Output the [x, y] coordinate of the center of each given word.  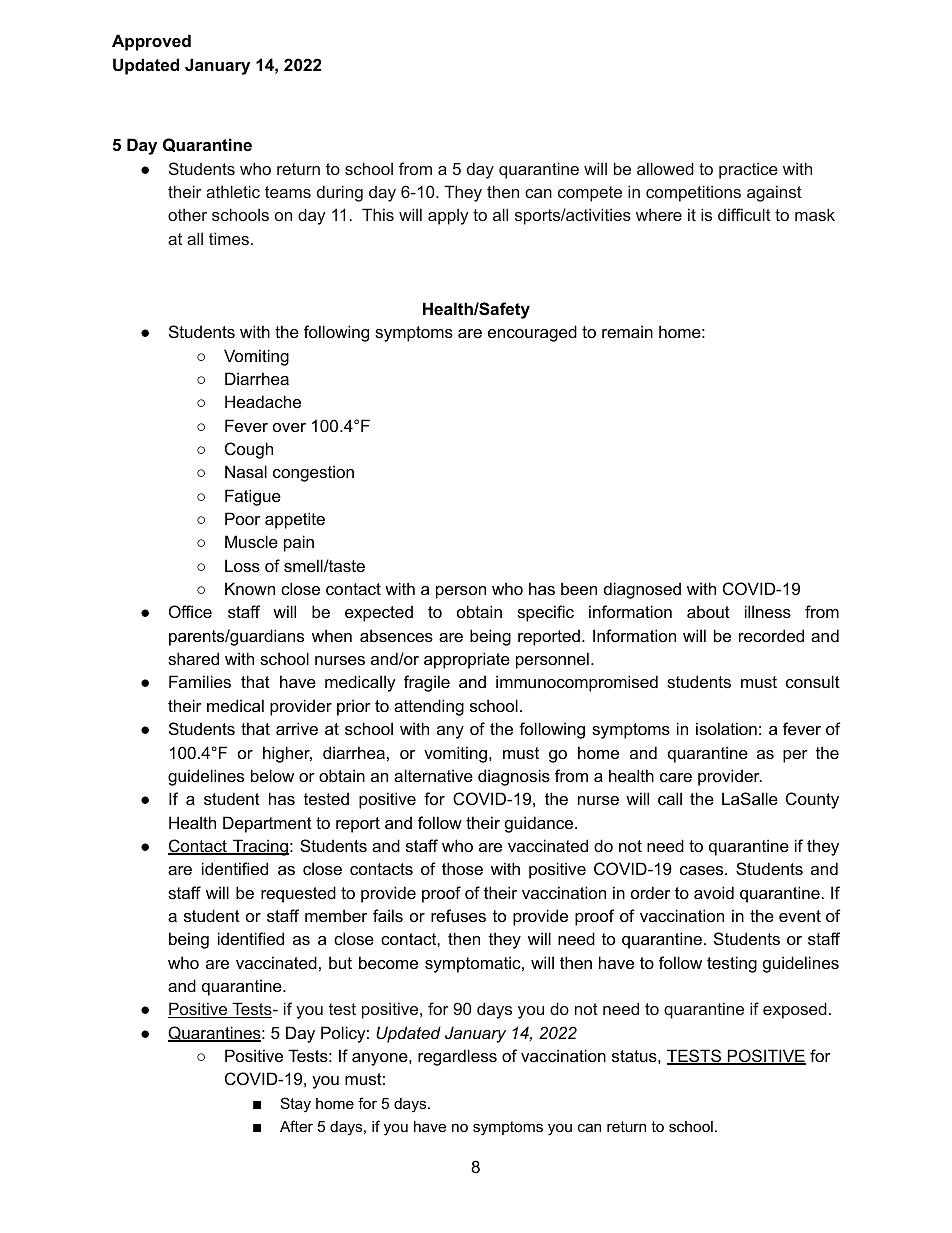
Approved [151, 42]
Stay [296, 1105]
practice [748, 170]
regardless [457, 1057]
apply [448, 216]
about [708, 611]
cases [703, 870]
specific [545, 613]
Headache [263, 401]
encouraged [532, 333]
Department [267, 824]
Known [250, 588]
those [462, 868]
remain [627, 331]
